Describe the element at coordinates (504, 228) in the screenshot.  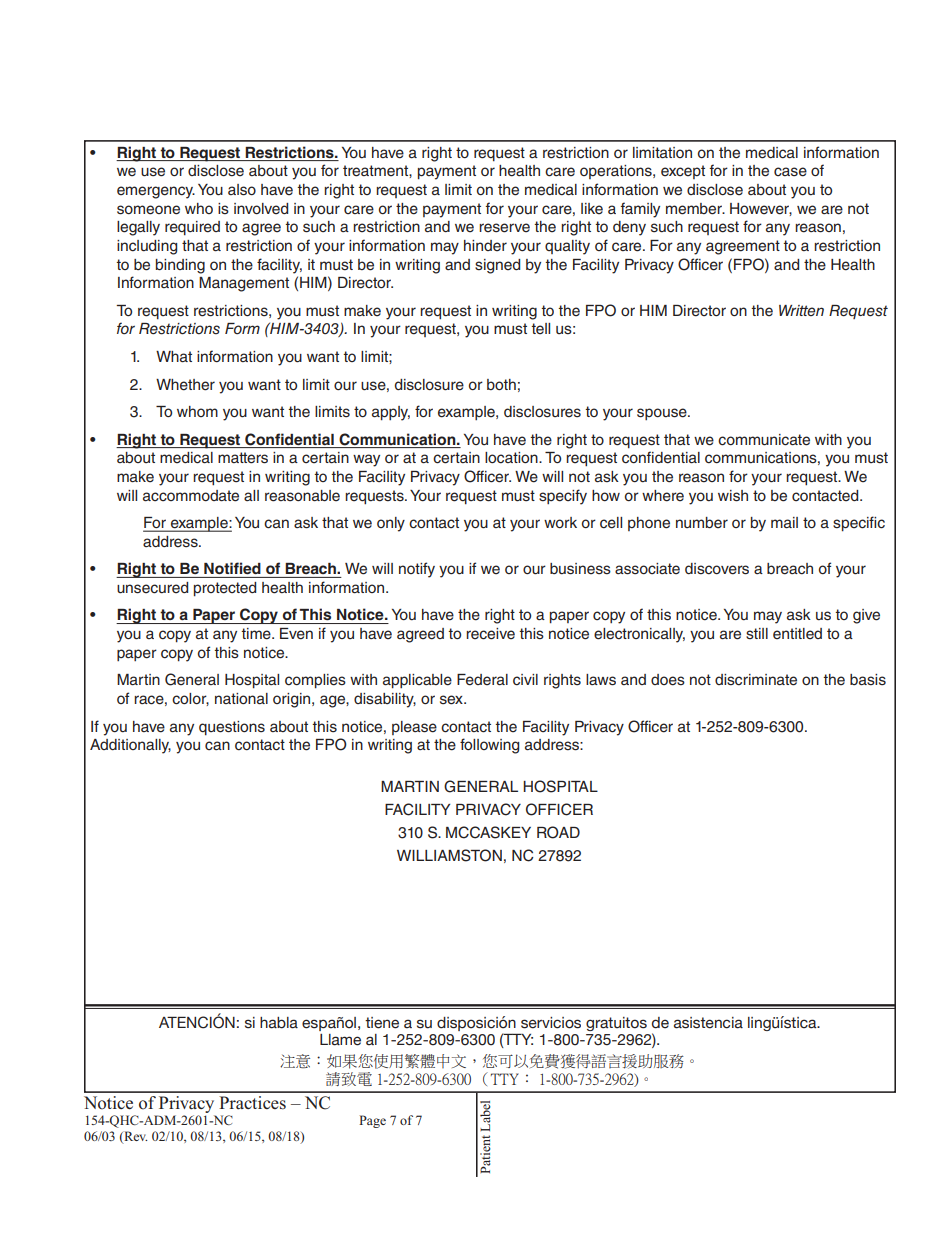
I see `reserve` at that location.
